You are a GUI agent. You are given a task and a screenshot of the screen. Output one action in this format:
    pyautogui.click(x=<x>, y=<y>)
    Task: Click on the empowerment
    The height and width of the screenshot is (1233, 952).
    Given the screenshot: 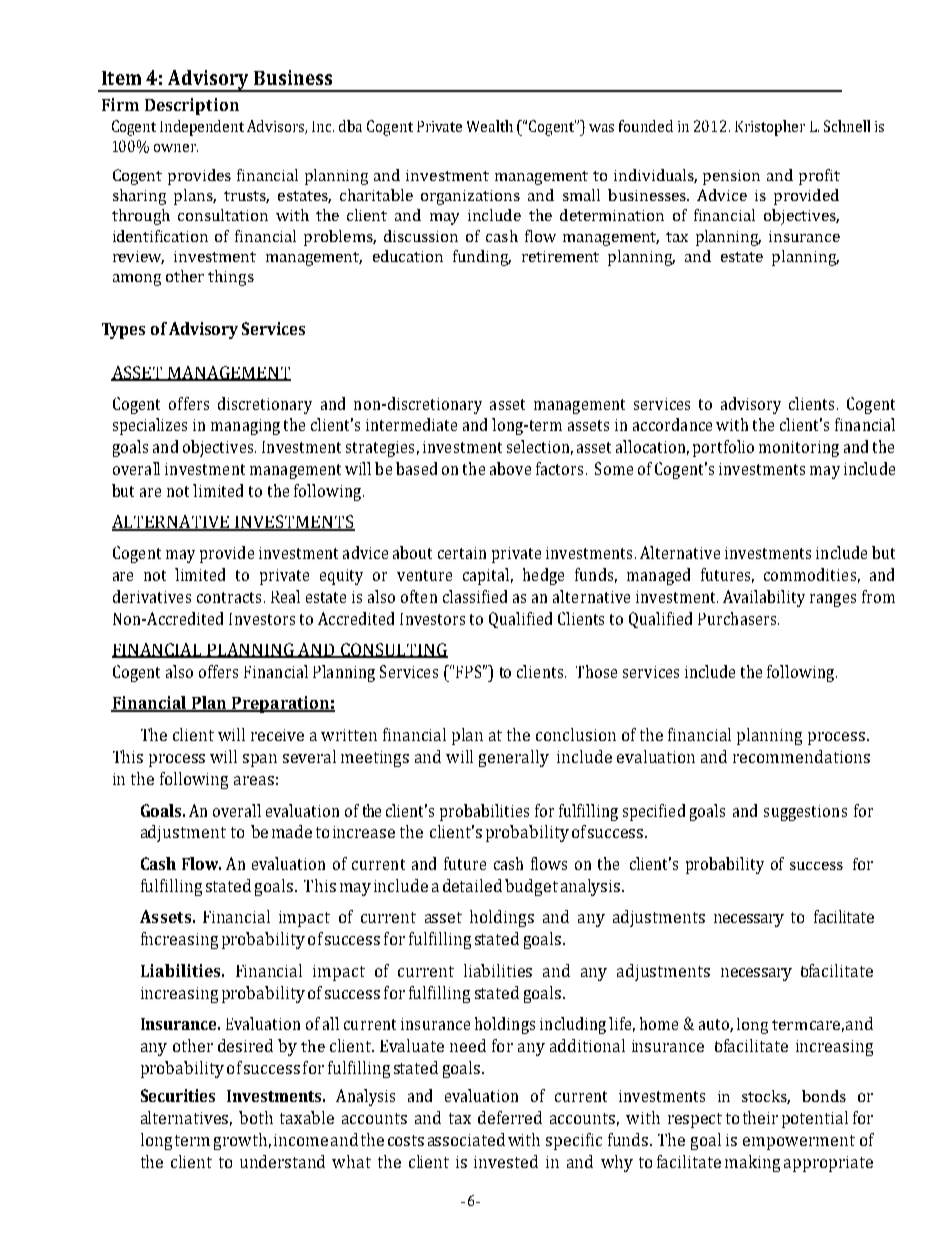 What is the action you would take?
    pyautogui.click(x=799, y=1142)
